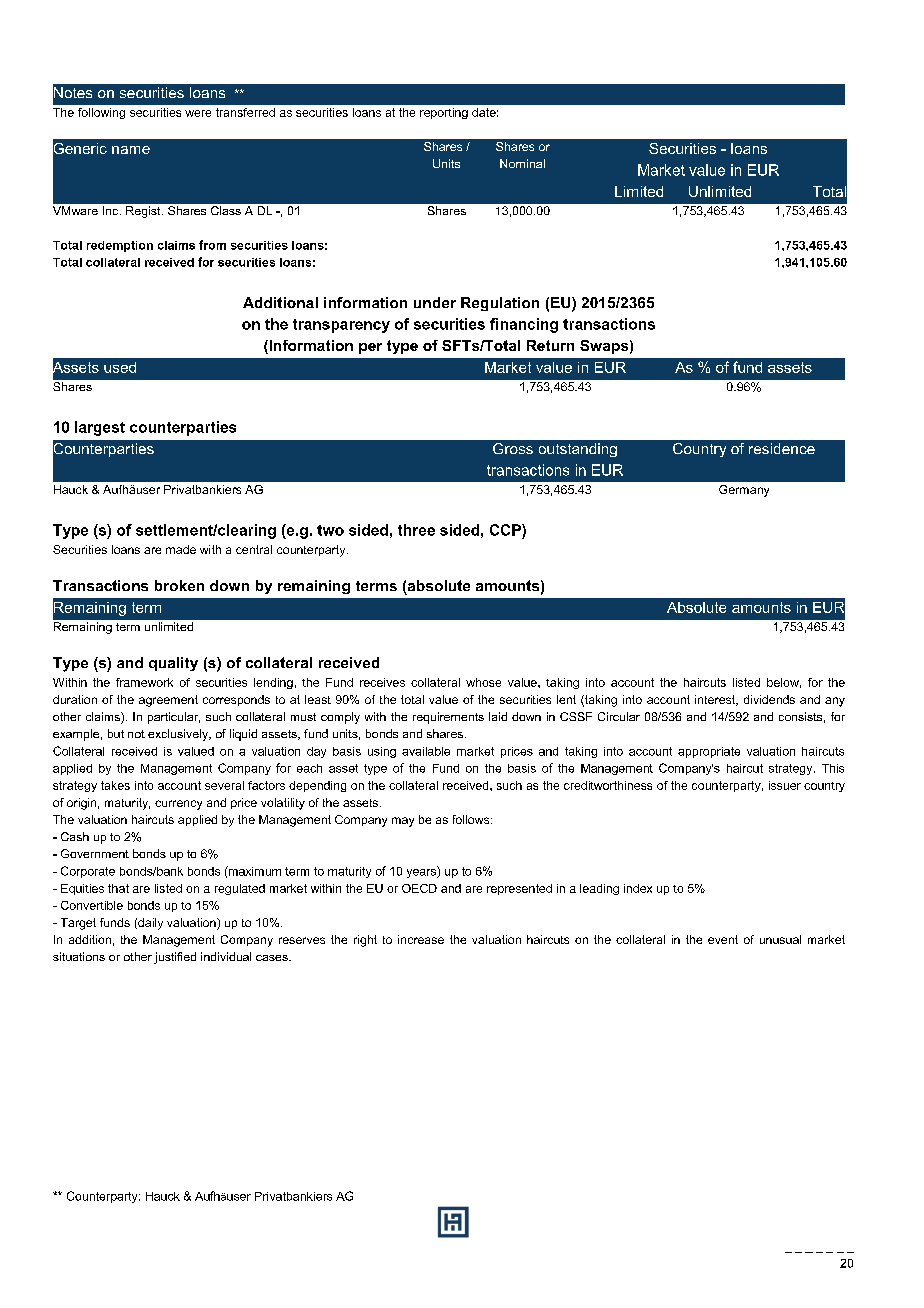 The width and height of the page is (924, 1308). What do you see at coordinates (370, 348) in the page?
I see `per` at bounding box center [370, 348].
